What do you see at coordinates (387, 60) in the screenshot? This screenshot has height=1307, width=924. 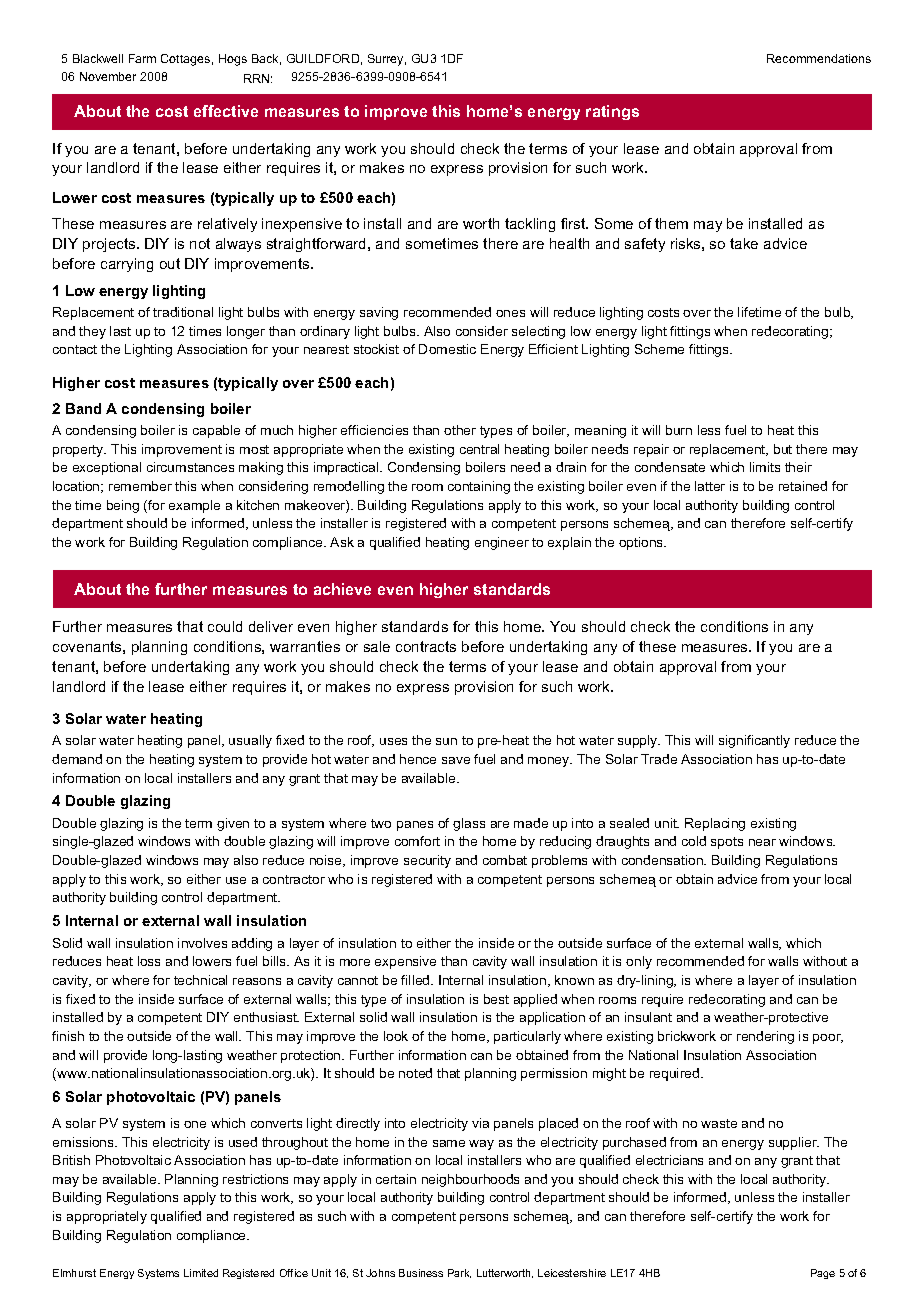 I see `Surrey` at bounding box center [387, 60].
